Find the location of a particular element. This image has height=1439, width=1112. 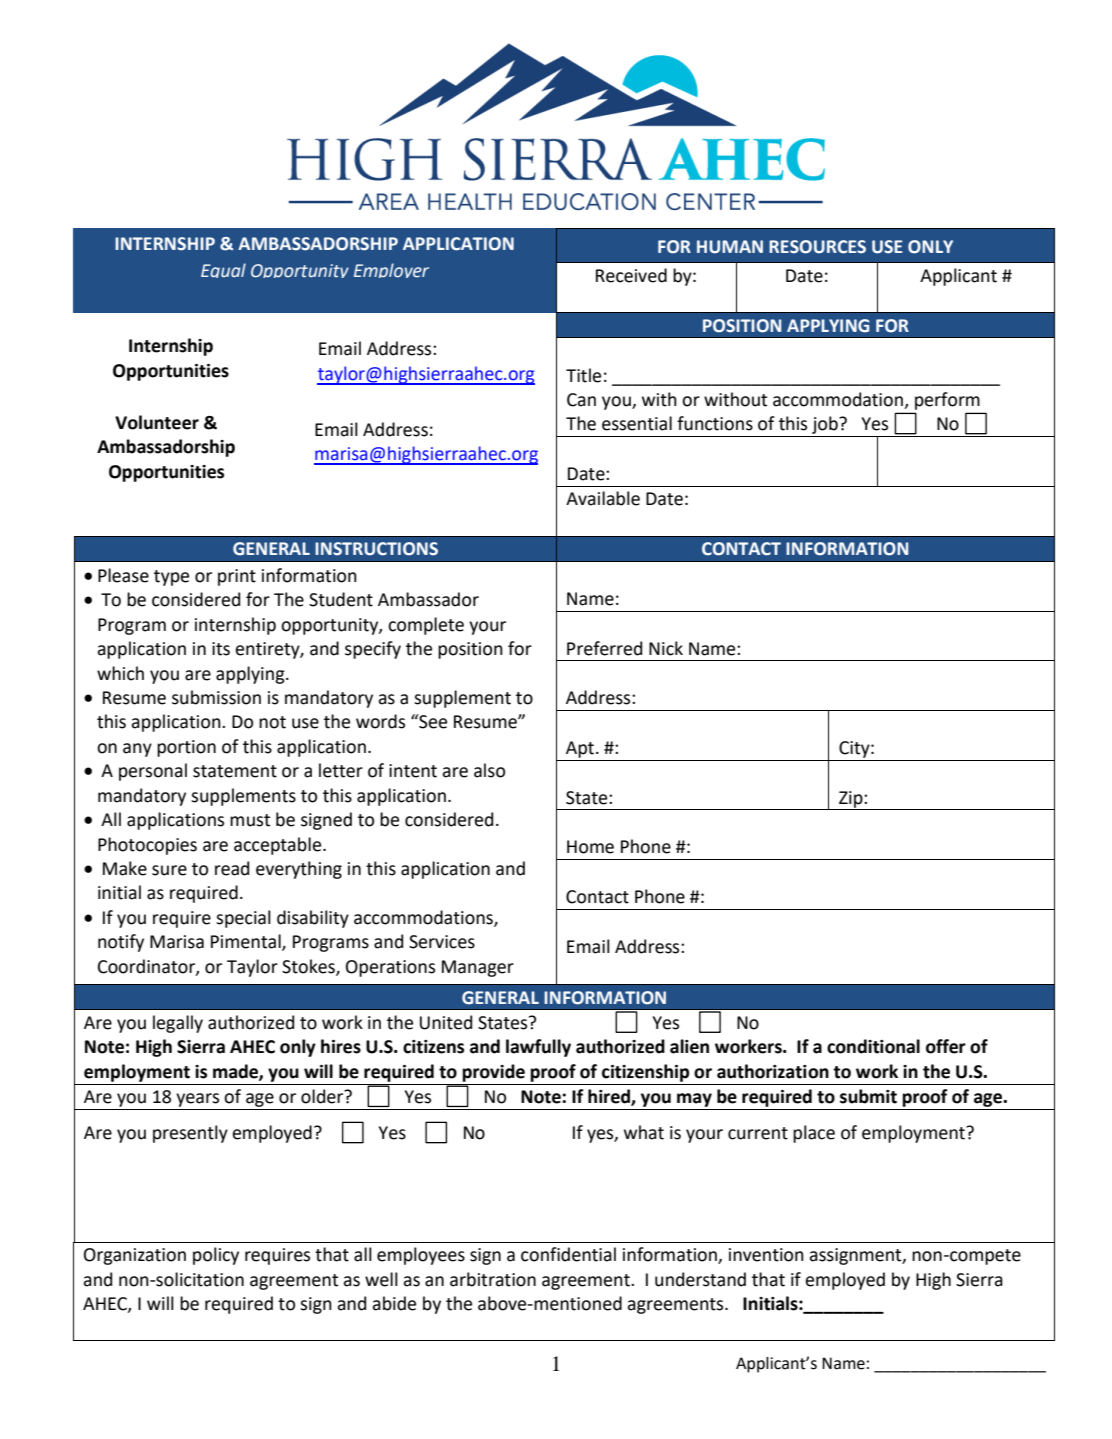

invention is located at coordinates (766, 1255).
